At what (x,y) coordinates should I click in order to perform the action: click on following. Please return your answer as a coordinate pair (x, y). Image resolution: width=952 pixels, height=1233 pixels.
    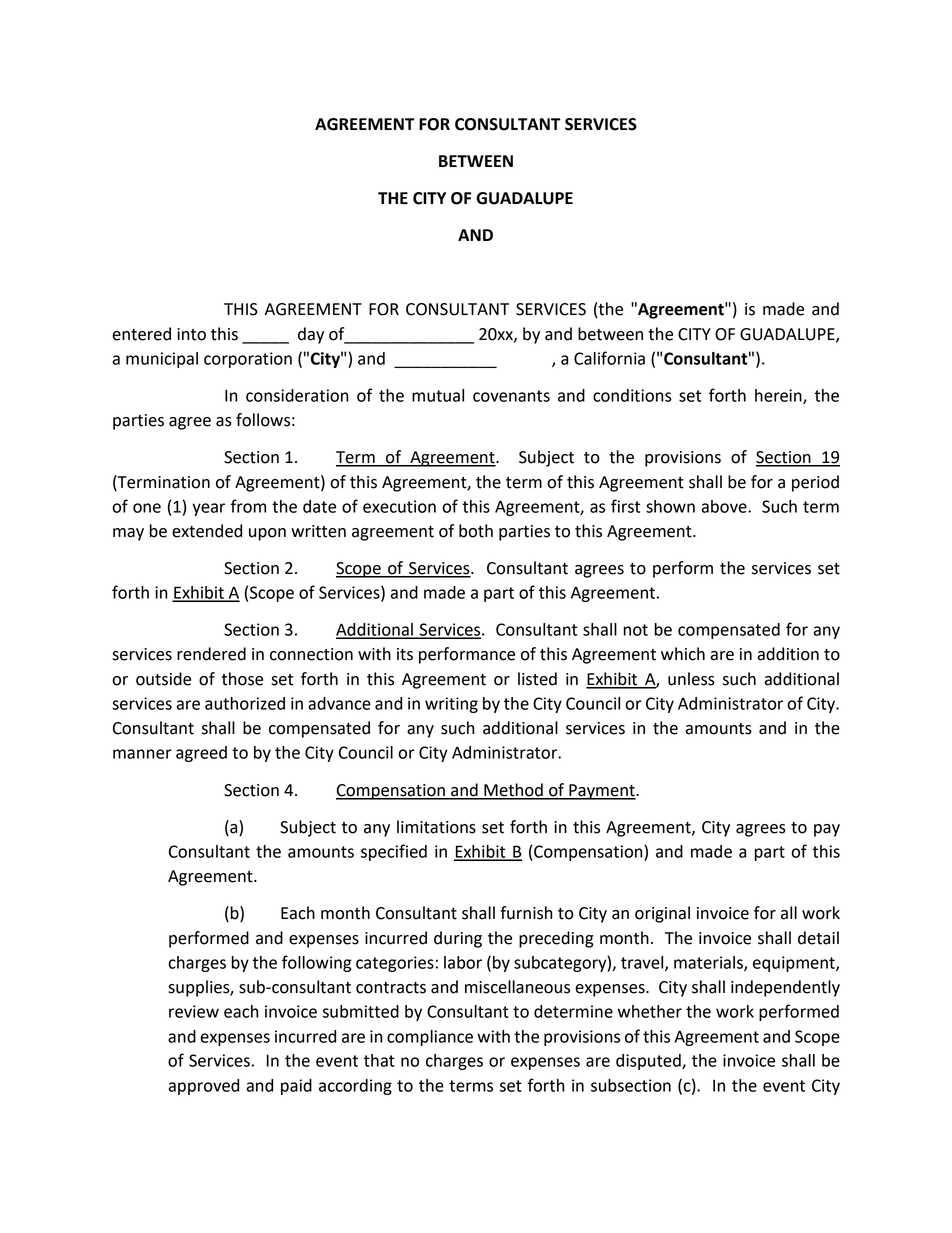
    Looking at the image, I should click on (317, 963).
